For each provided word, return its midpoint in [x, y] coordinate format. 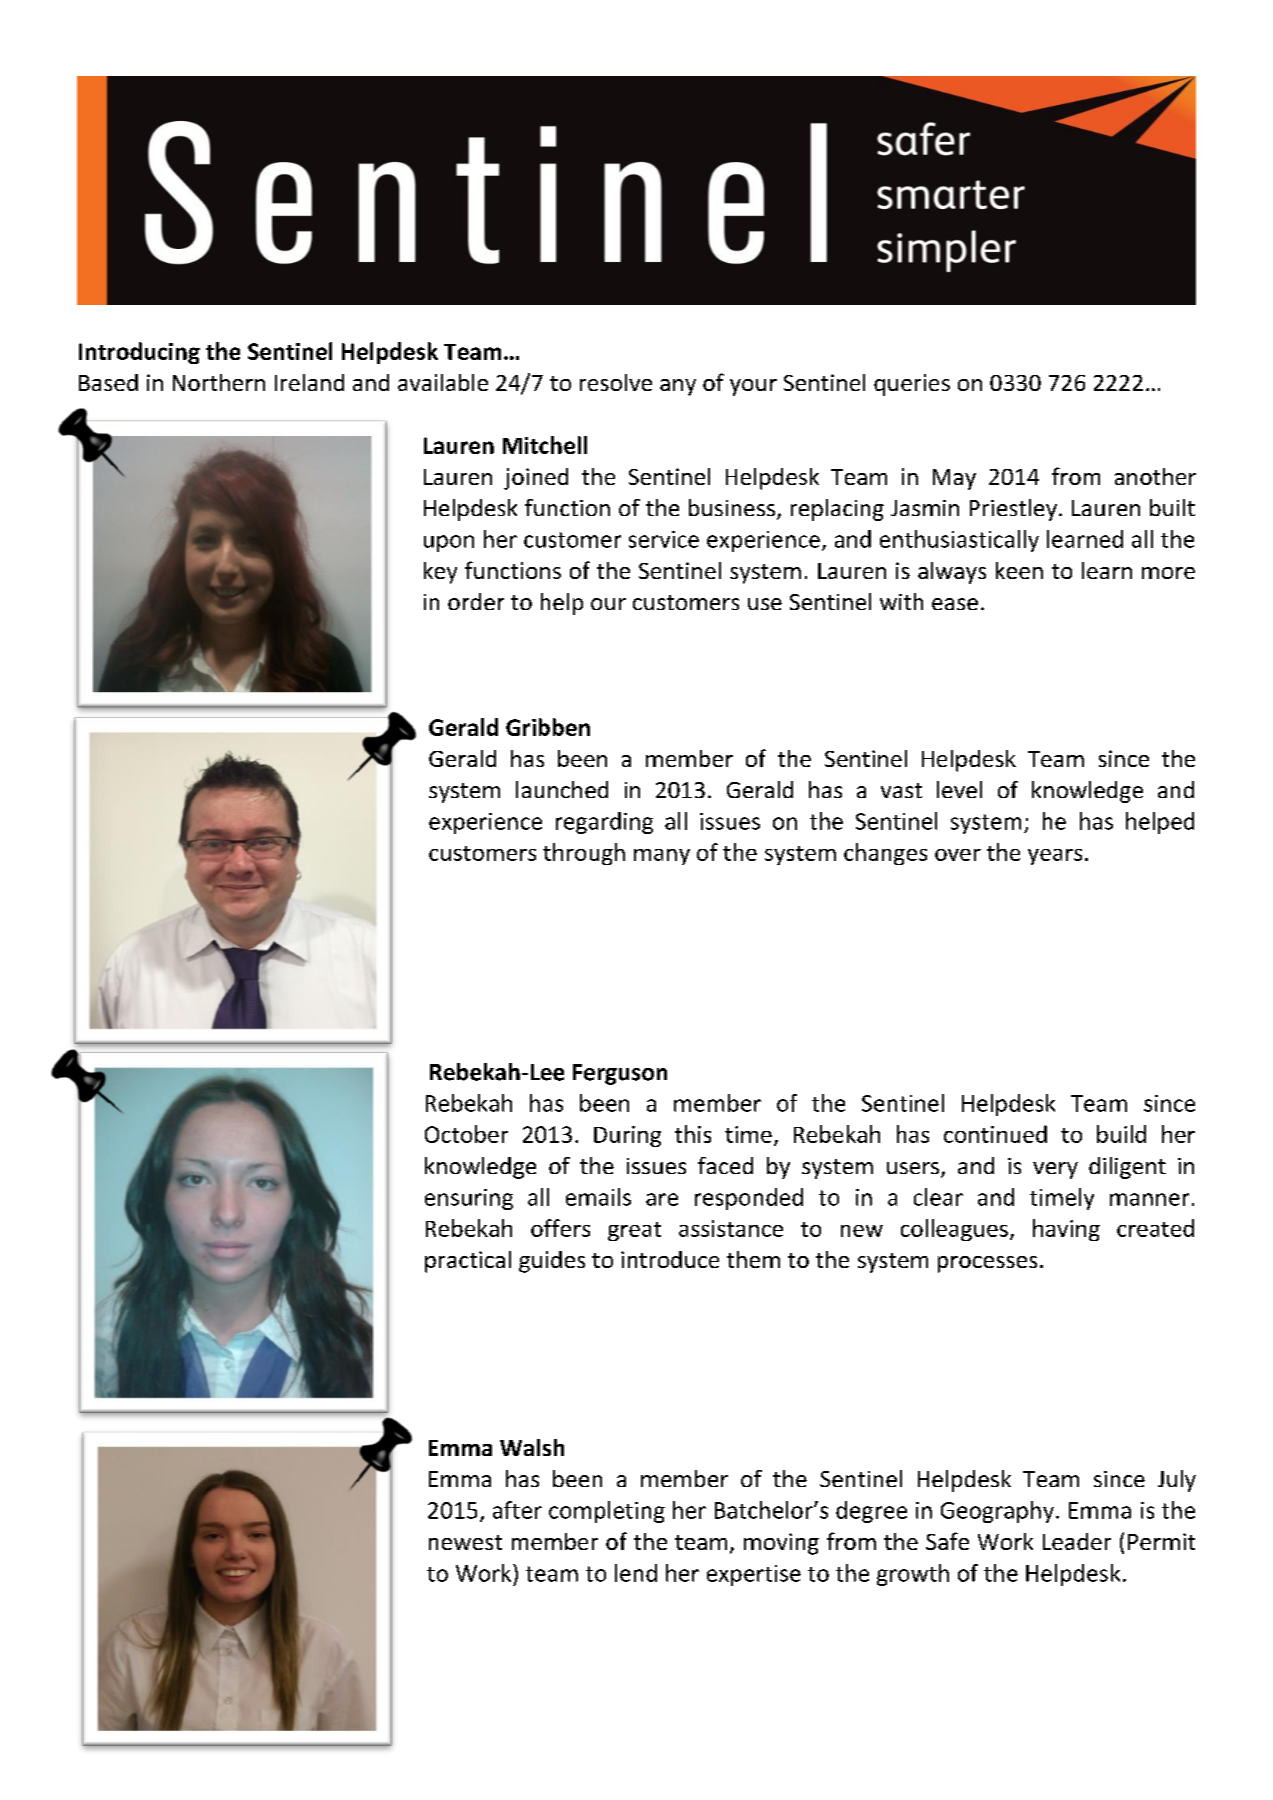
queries [912, 385]
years [1055, 857]
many [662, 857]
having [1066, 1230]
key [440, 573]
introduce [670, 1259]
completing [607, 1512]
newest [465, 1542]
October [466, 1134]
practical [468, 1262]
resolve [616, 382]
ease [955, 604]
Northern [219, 382]
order [476, 601]
